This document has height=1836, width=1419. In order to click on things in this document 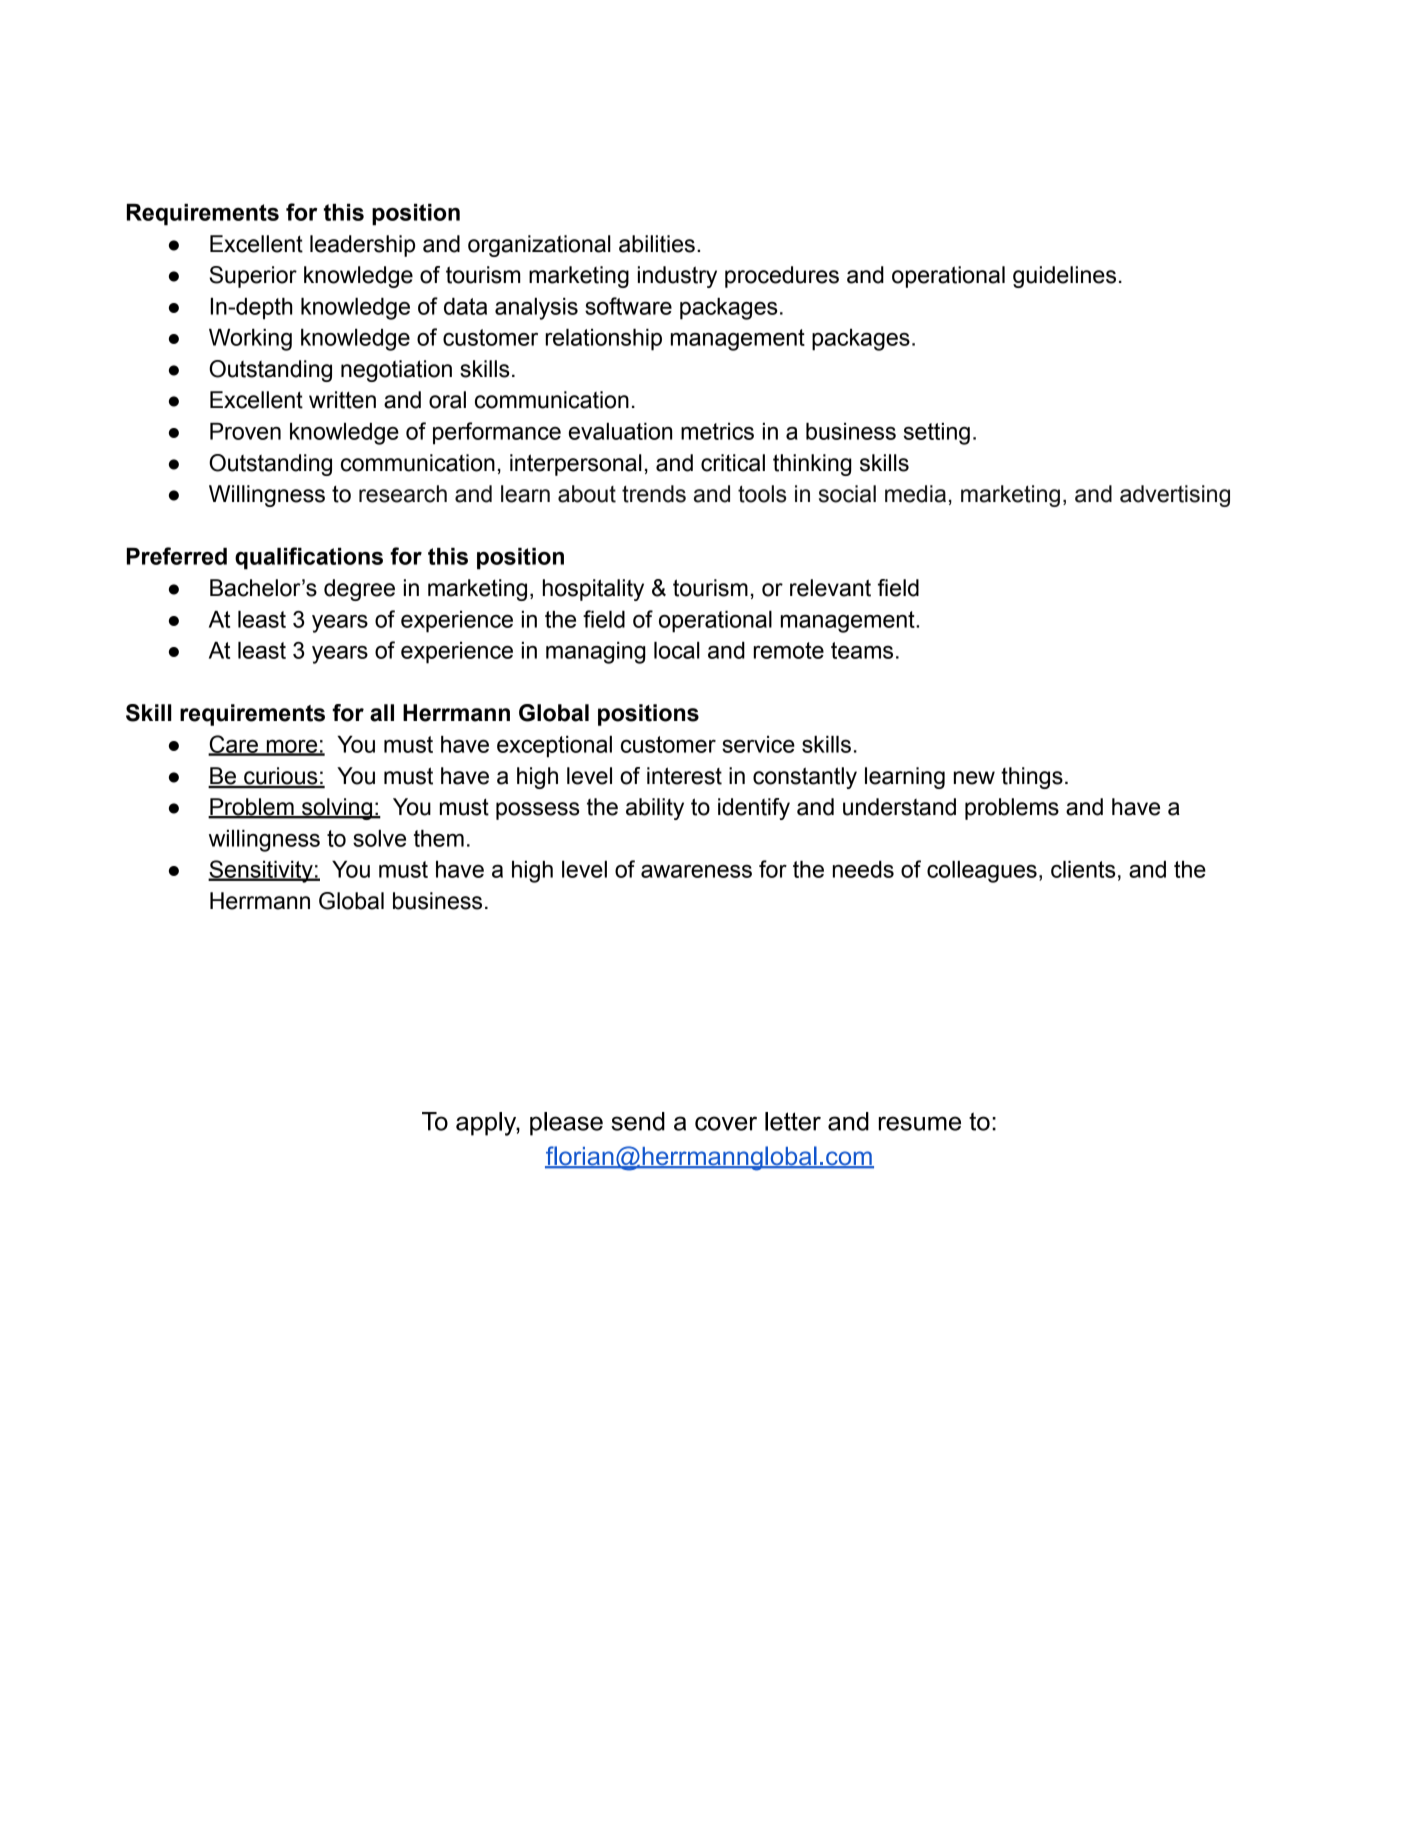, I will do `click(1032, 778)`.
